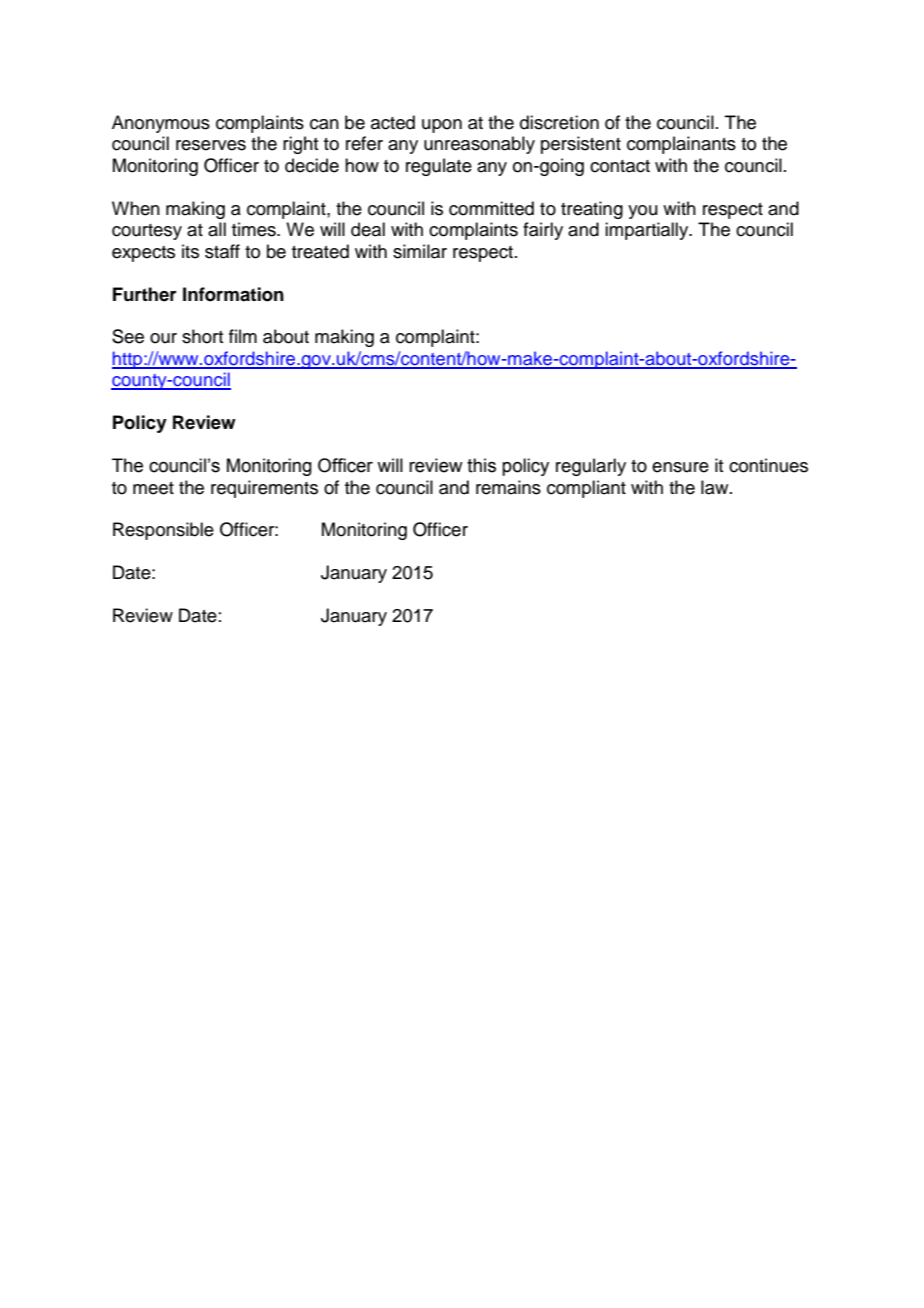  What do you see at coordinates (648, 231) in the screenshot?
I see `impartially` at bounding box center [648, 231].
